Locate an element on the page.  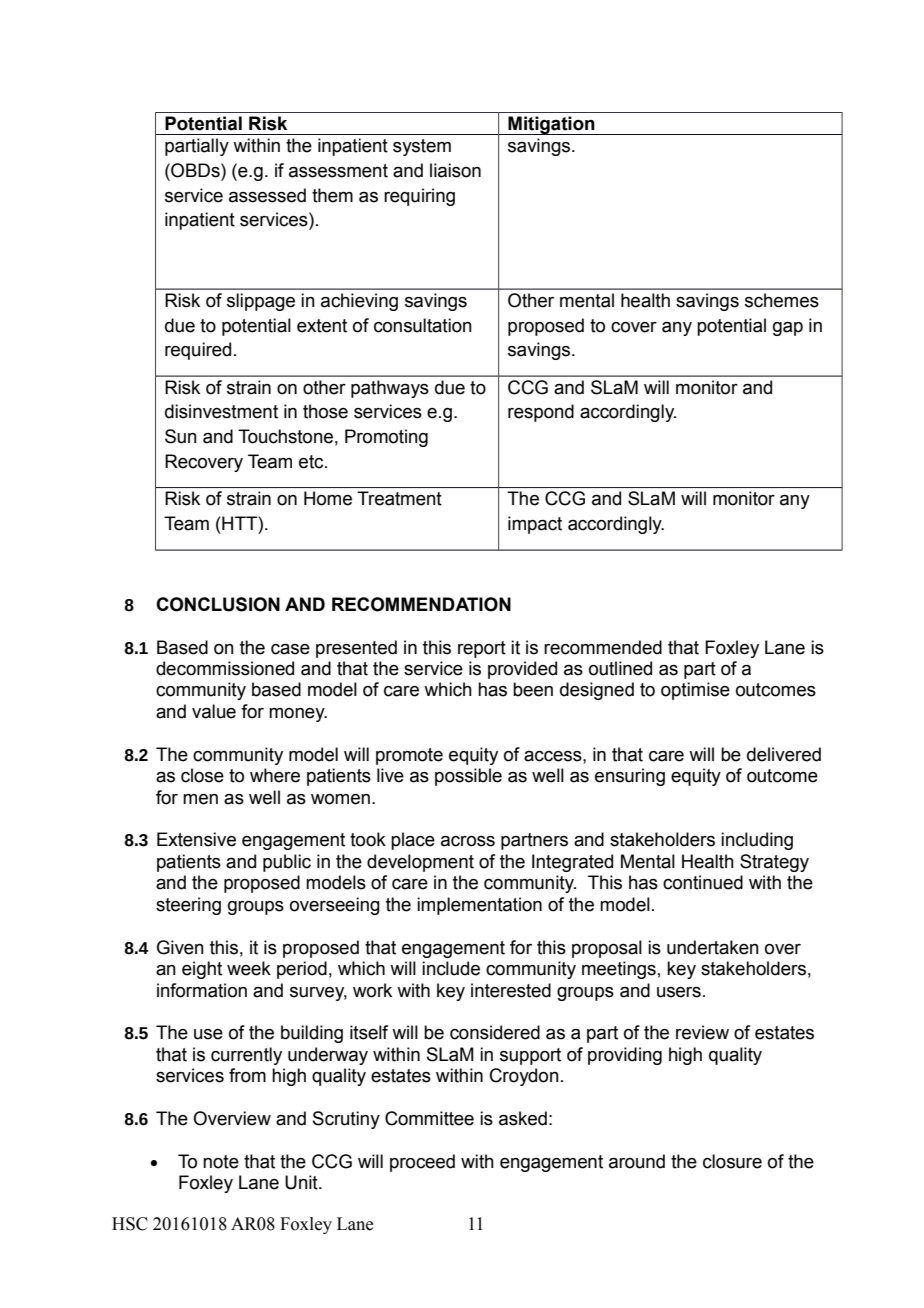
assessed is located at coordinates (267, 195).
